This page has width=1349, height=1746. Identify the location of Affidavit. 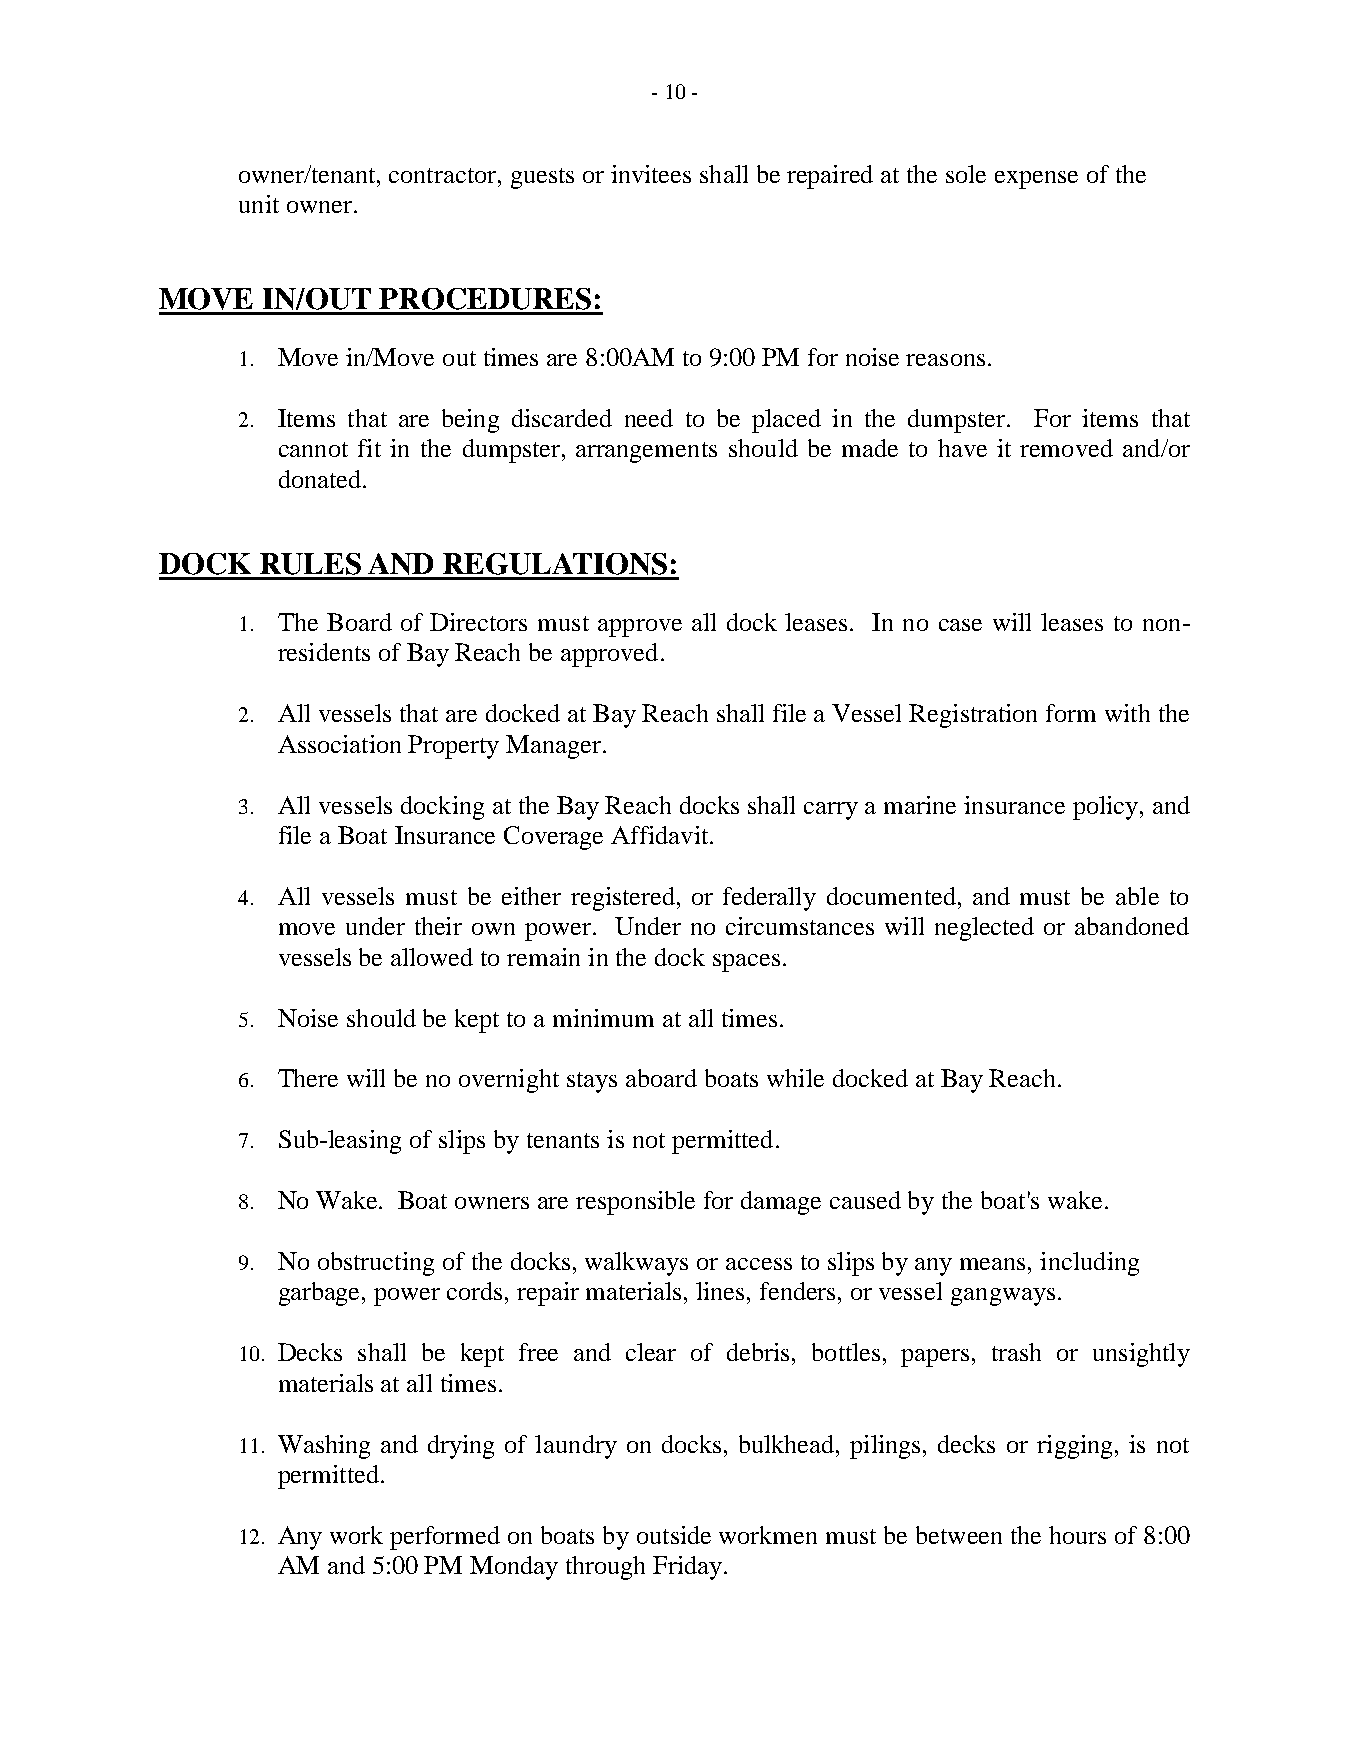
(661, 835).
